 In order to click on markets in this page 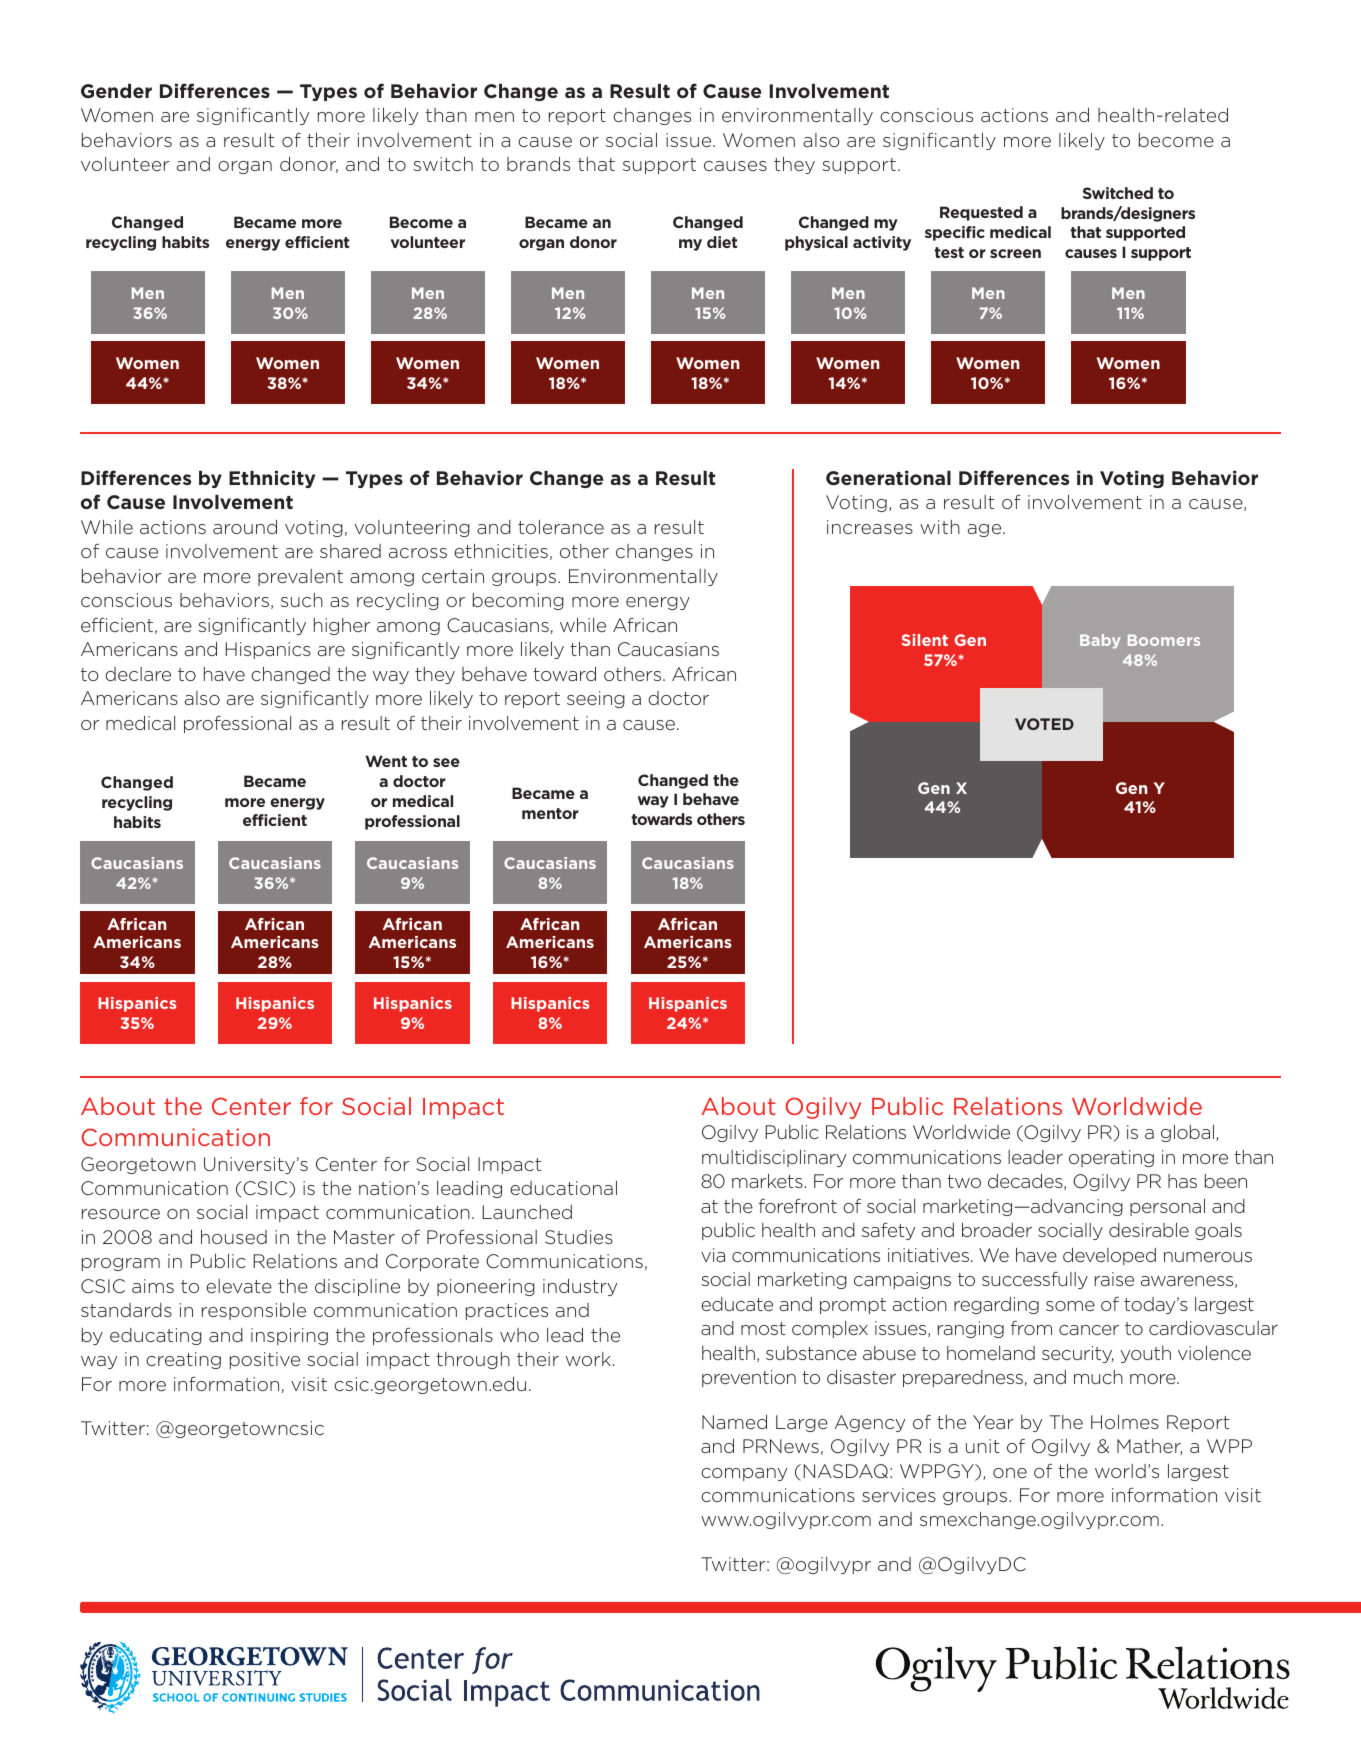, I will do `click(767, 1181)`.
